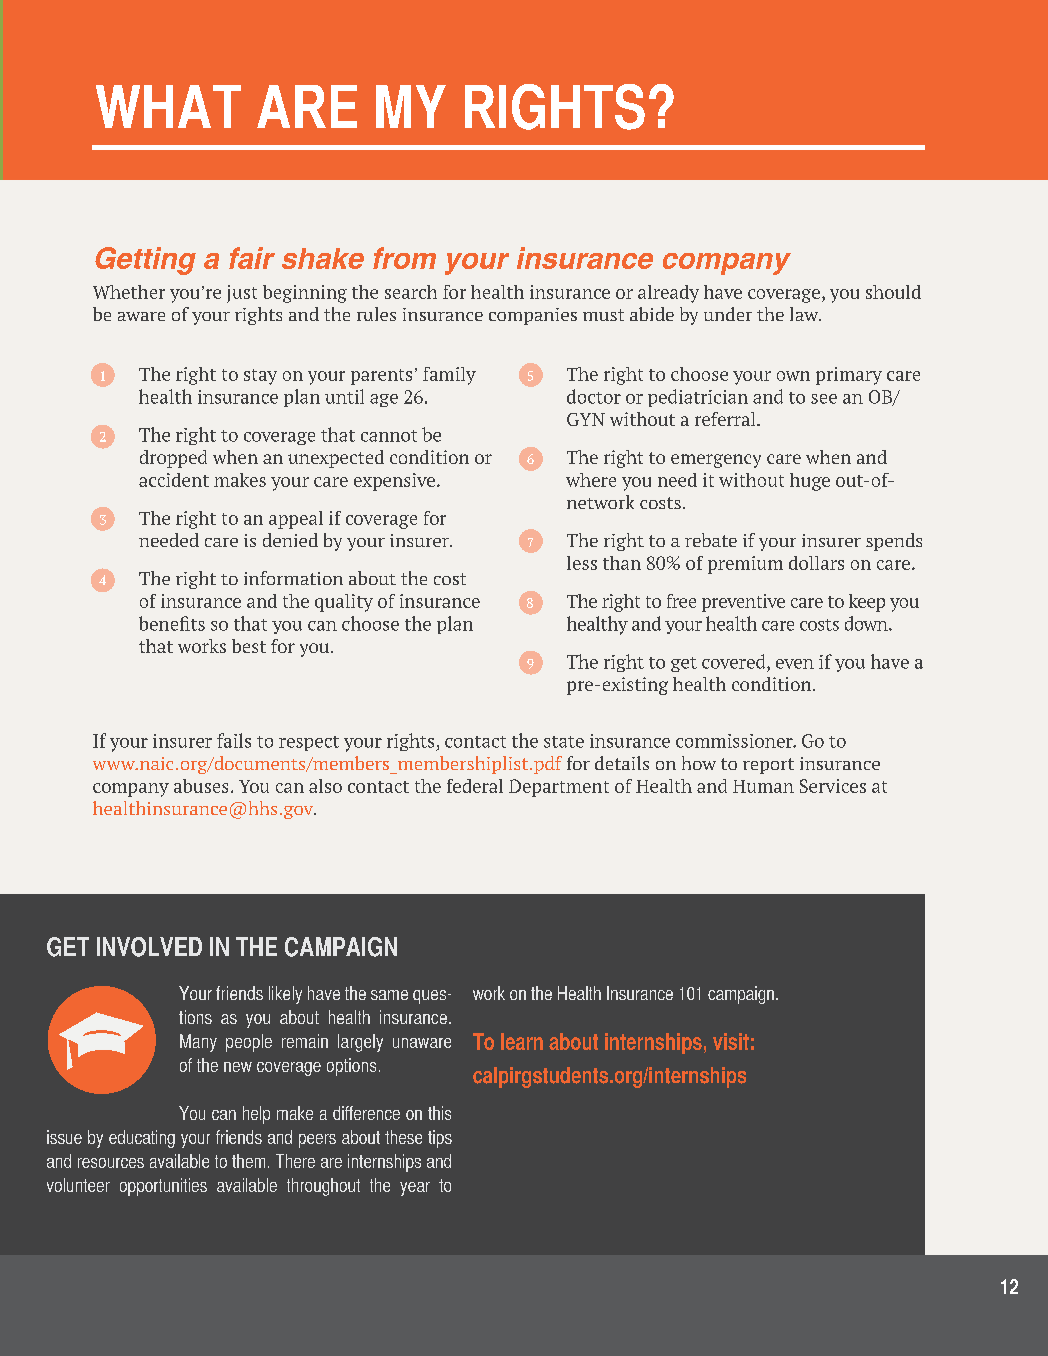  What do you see at coordinates (142, 1139) in the screenshot?
I see `educating` at bounding box center [142, 1139].
